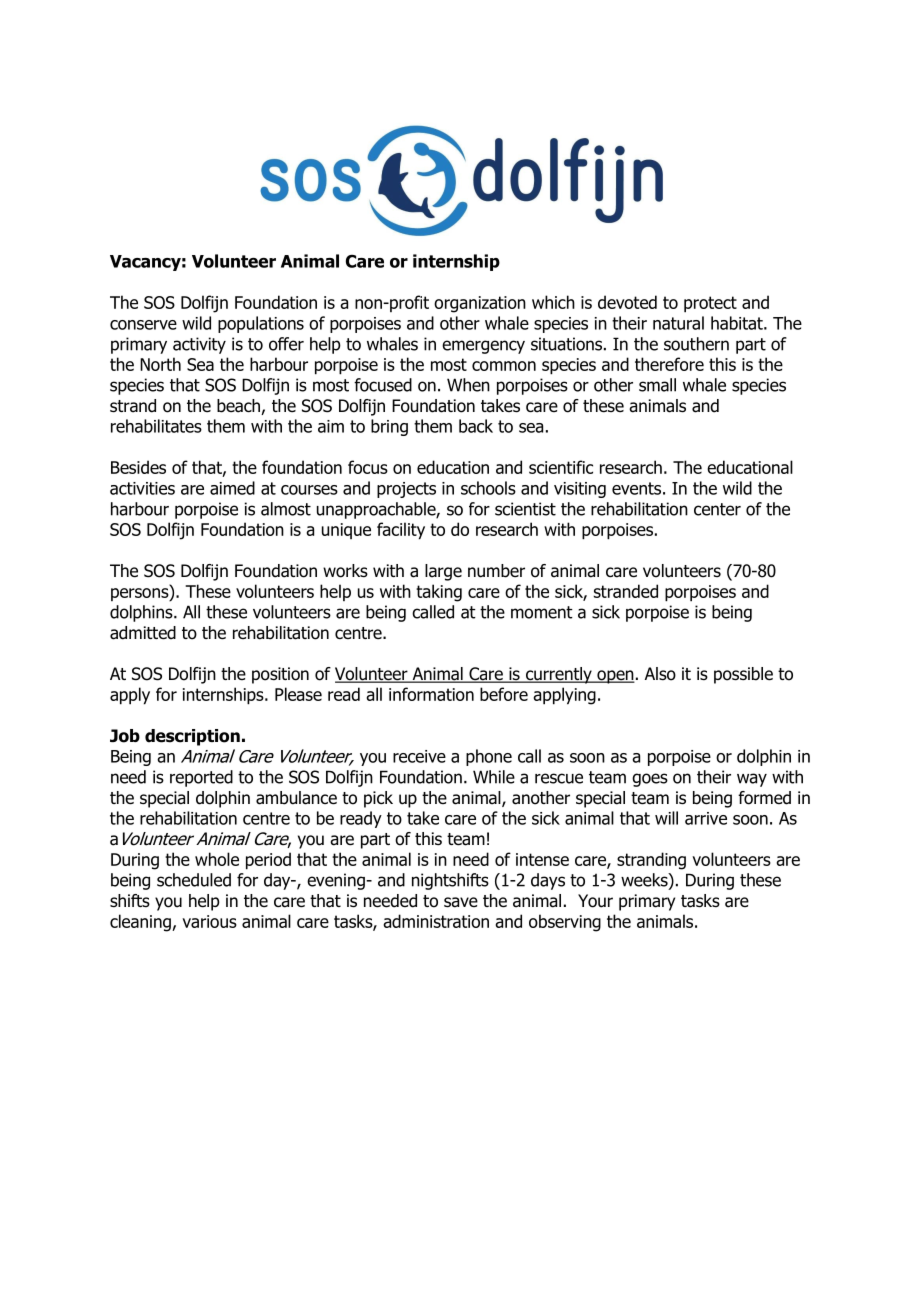 This image has width=924, height=1308. What do you see at coordinates (678, 323) in the image?
I see `natural` at bounding box center [678, 323].
